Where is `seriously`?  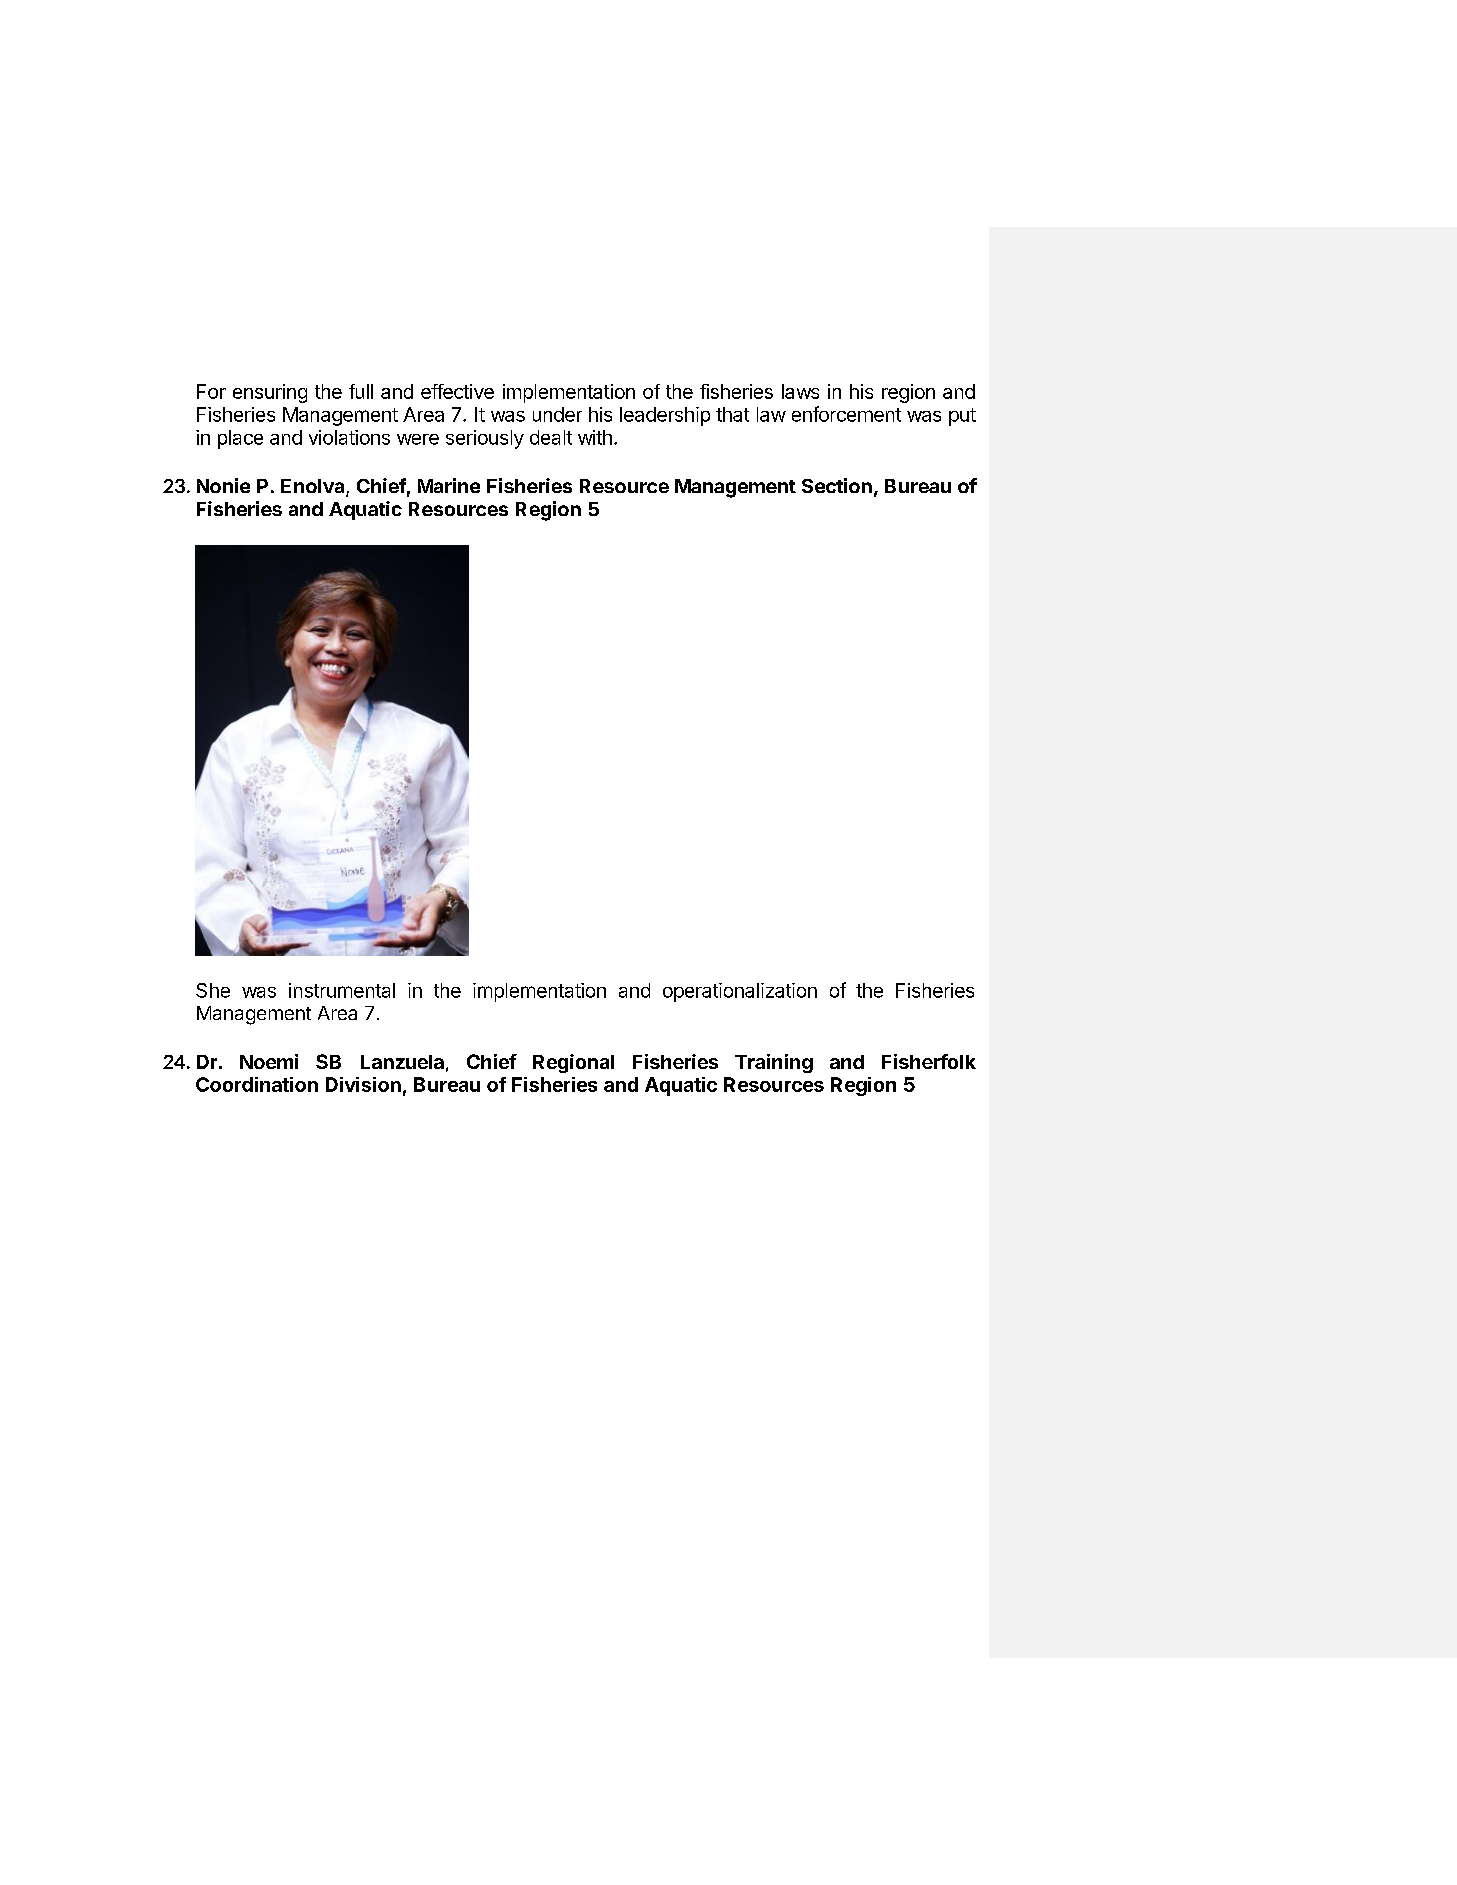 seriously is located at coordinates (485, 439).
